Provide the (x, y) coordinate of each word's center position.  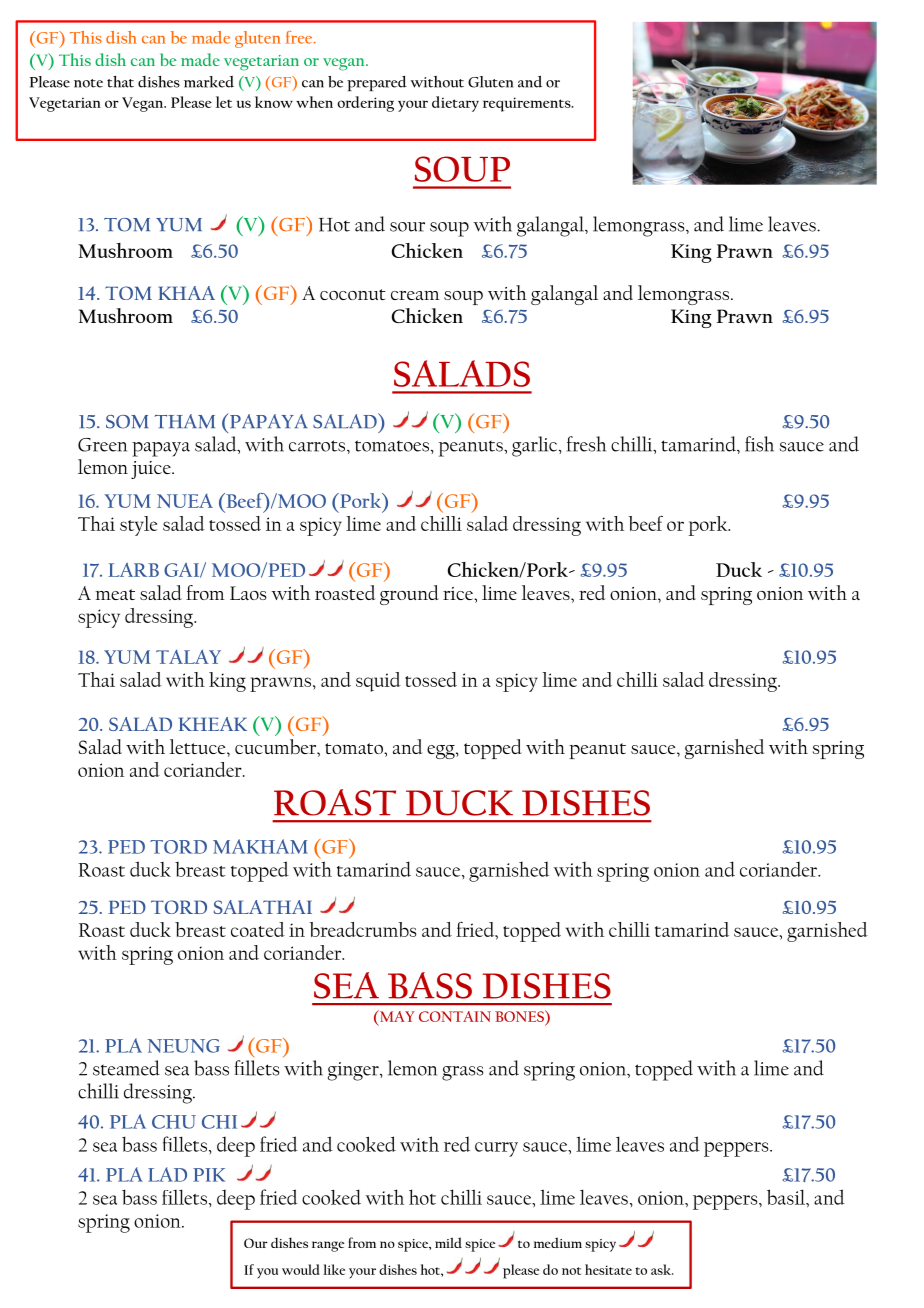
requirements (528, 104)
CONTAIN (455, 1016)
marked (209, 82)
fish (759, 444)
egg (442, 752)
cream (415, 295)
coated (258, 929)
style (138, 526)
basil (787, 1198)
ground (409, 595)
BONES (520, 1016)
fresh (586, 444)
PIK (209, 1175)
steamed (126, 1068)
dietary (455, 104)
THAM (185, 421)
